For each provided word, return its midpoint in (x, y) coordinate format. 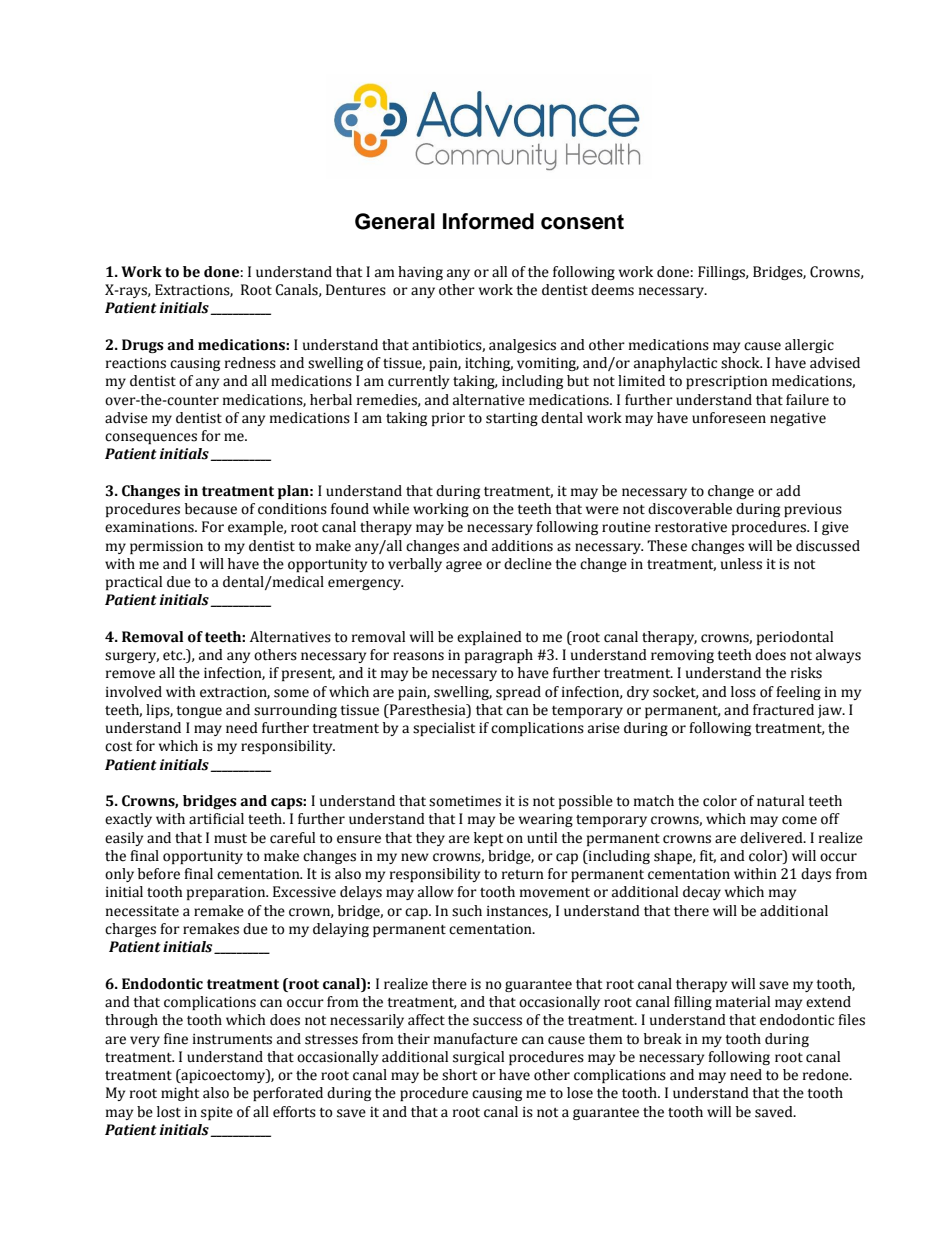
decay (702, 893)
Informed (488, 221)
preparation (227, 893)
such (467, 911)
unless (741, 564)
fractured (783, 710)
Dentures (356, 290)
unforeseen (729, 418)
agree (464, 566)
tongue (199, 712)
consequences (151, 438)
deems (612, 290)
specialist (444, 729)
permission (166, 547)
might (180, 1094)
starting (512, 419)
